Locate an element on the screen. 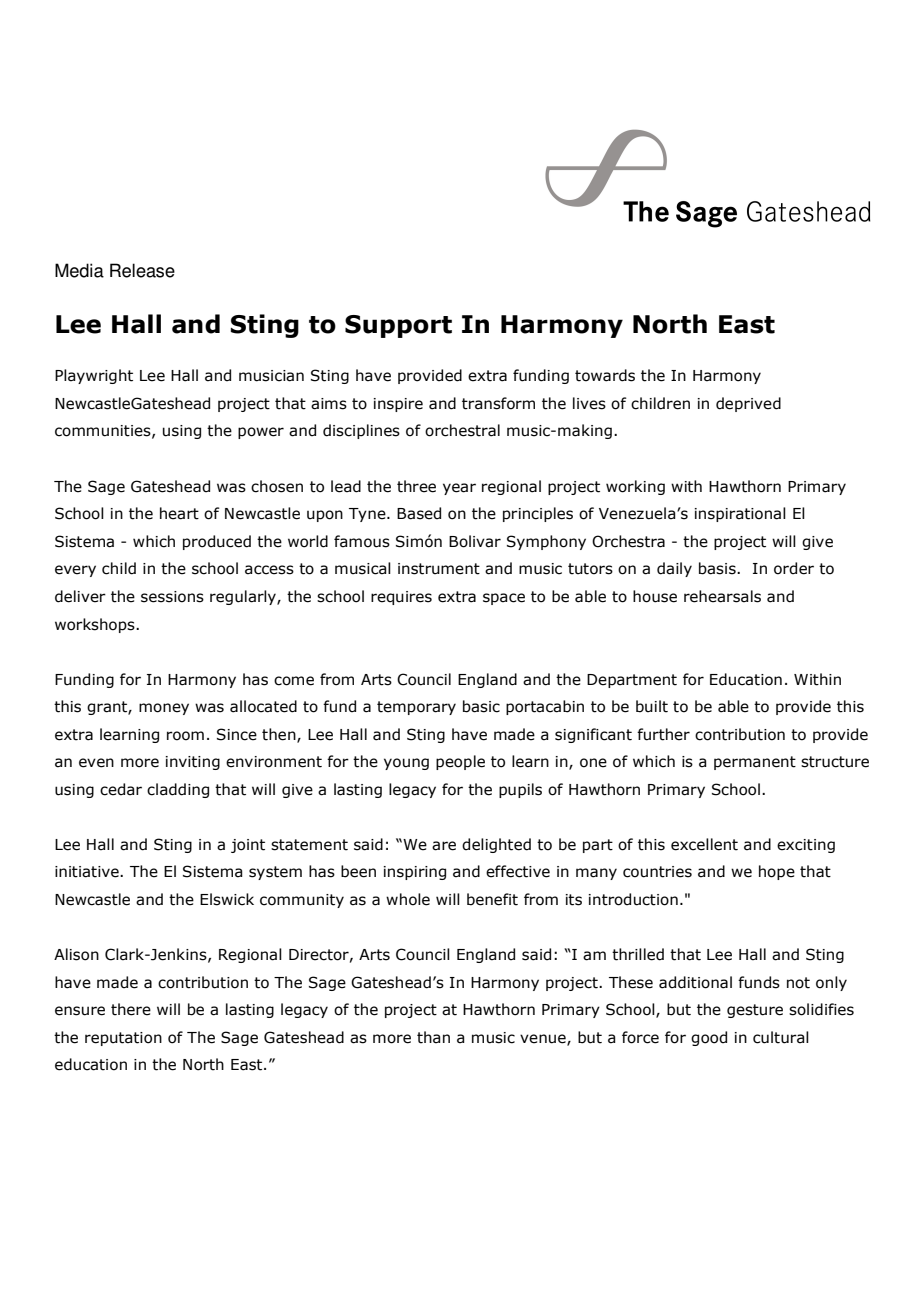 The height and width of the screenshot is (1308, 924). gesture is located at coordinates (755, 1011).
